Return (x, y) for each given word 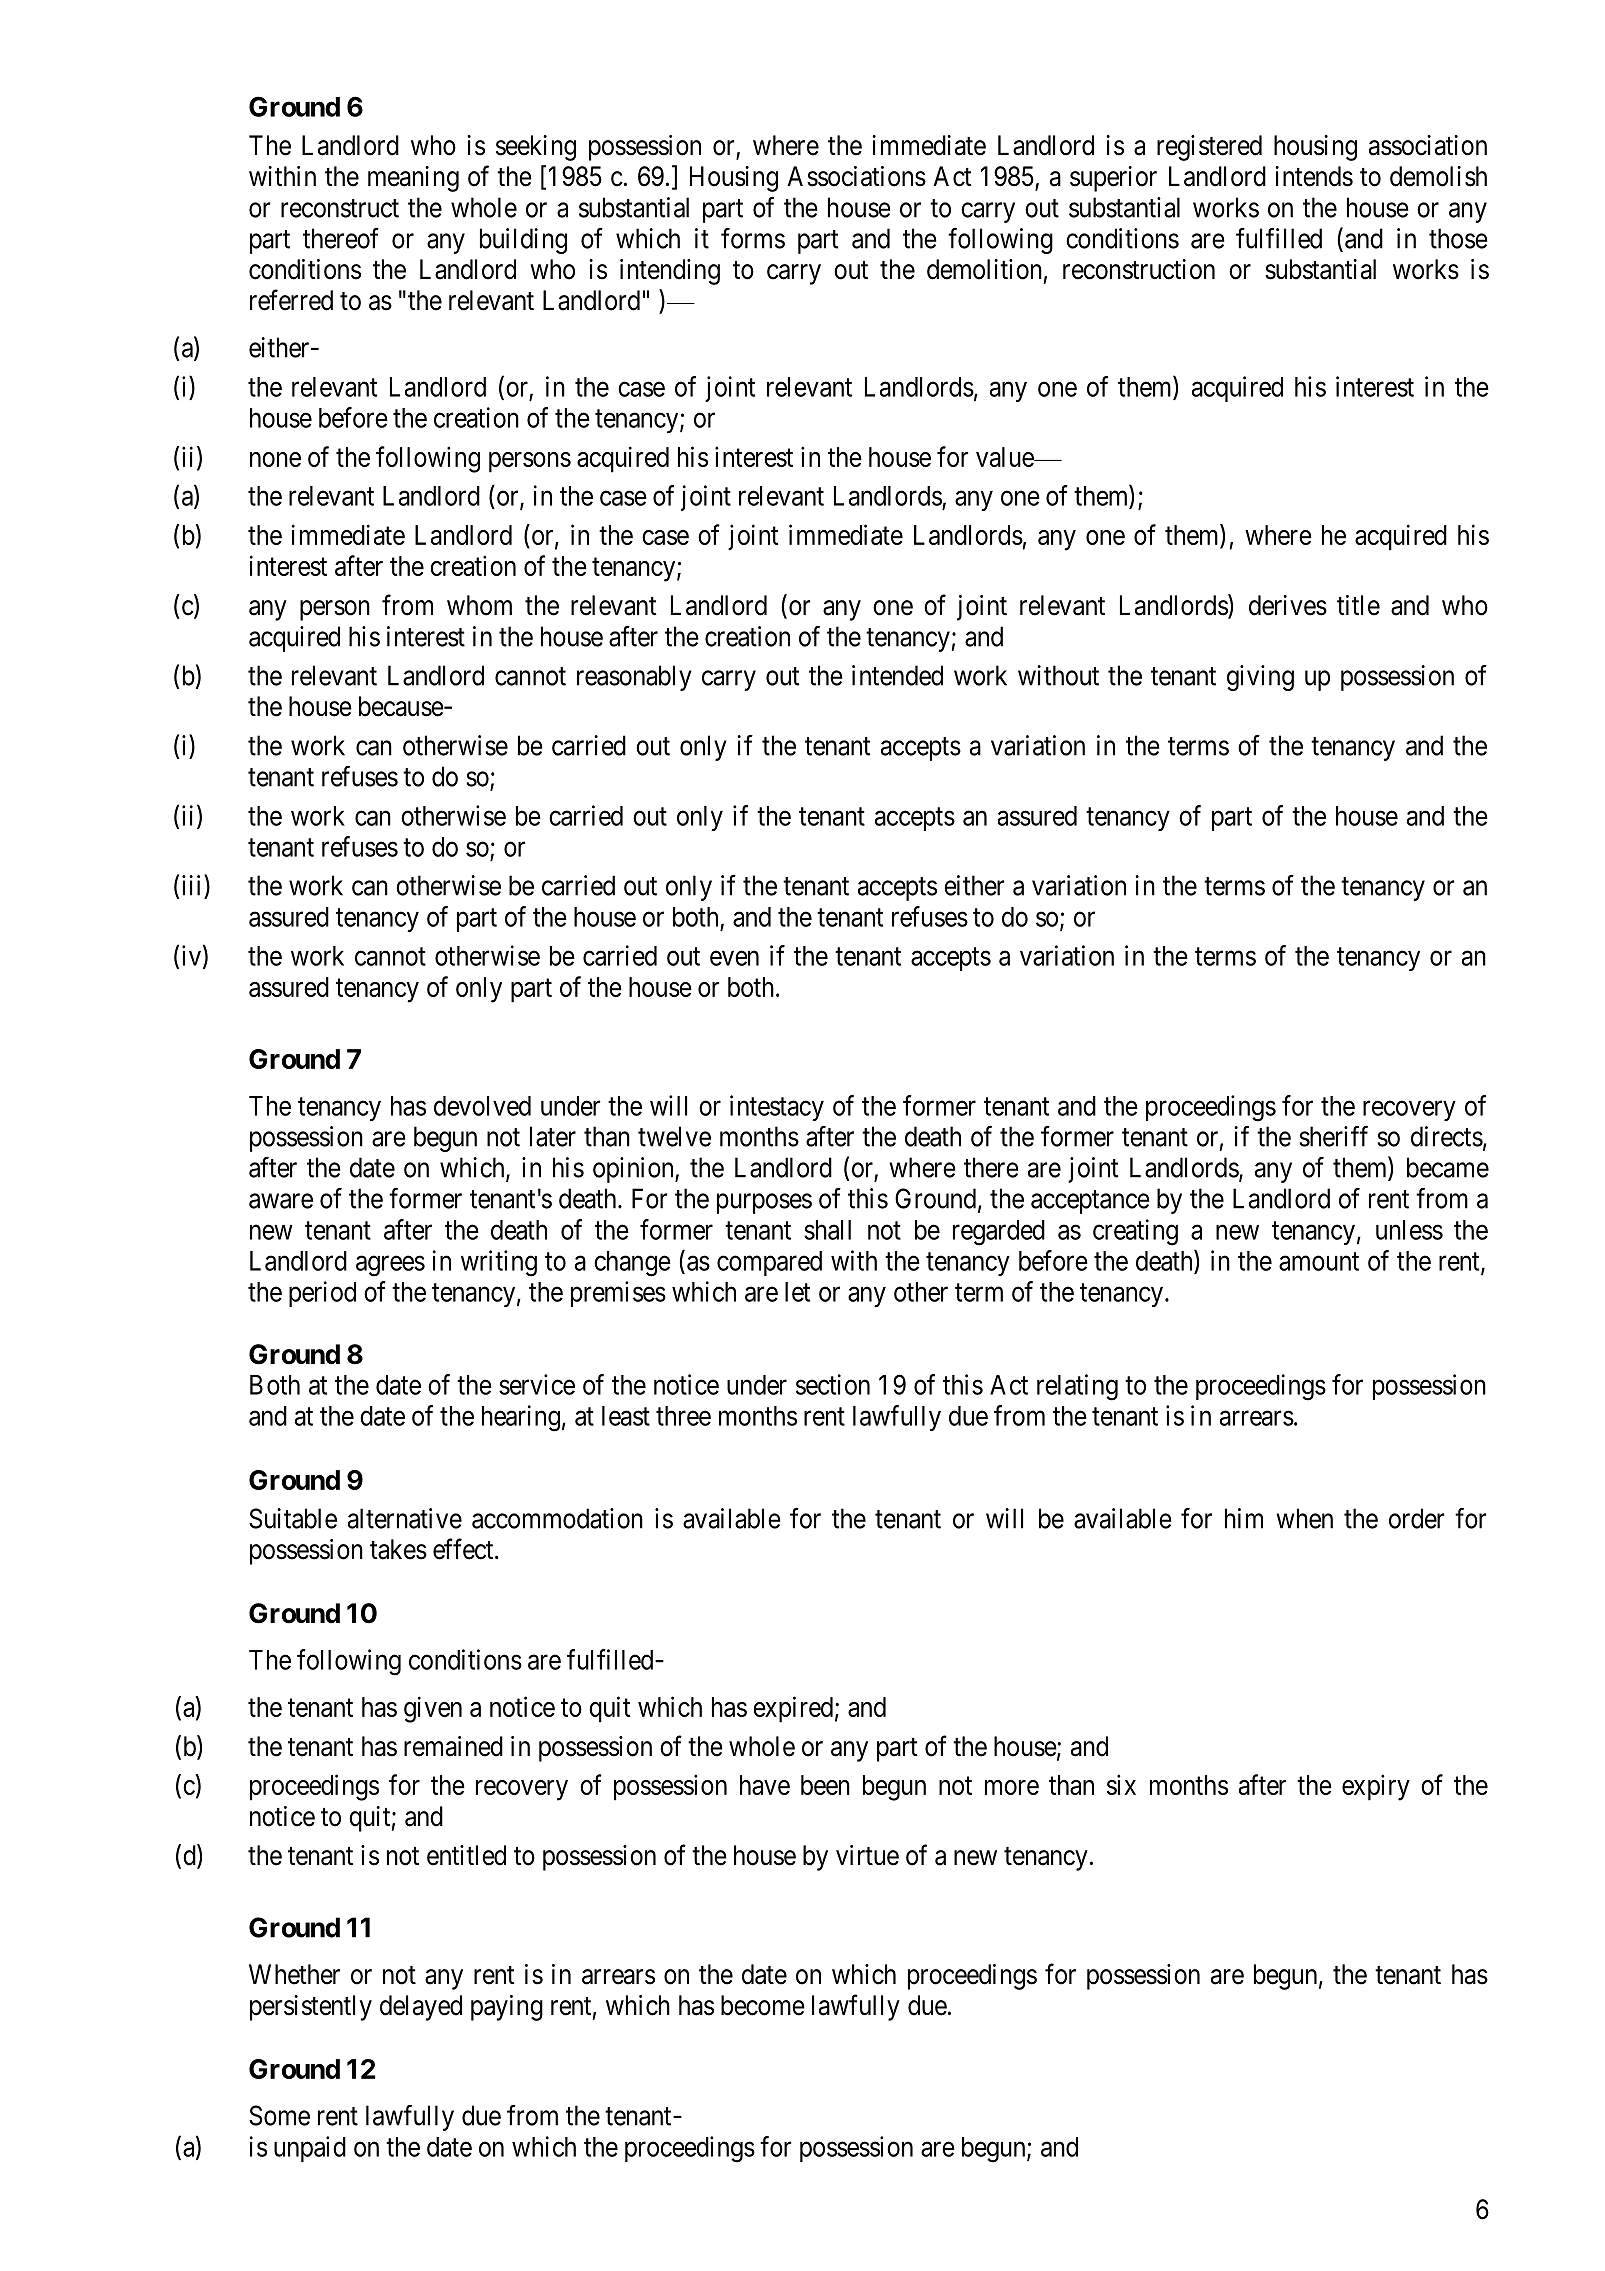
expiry (1376, 1787)
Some (279, 2115)
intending (670, 272)
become (763, 2005)
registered (1209, 148)
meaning (413, 179)
